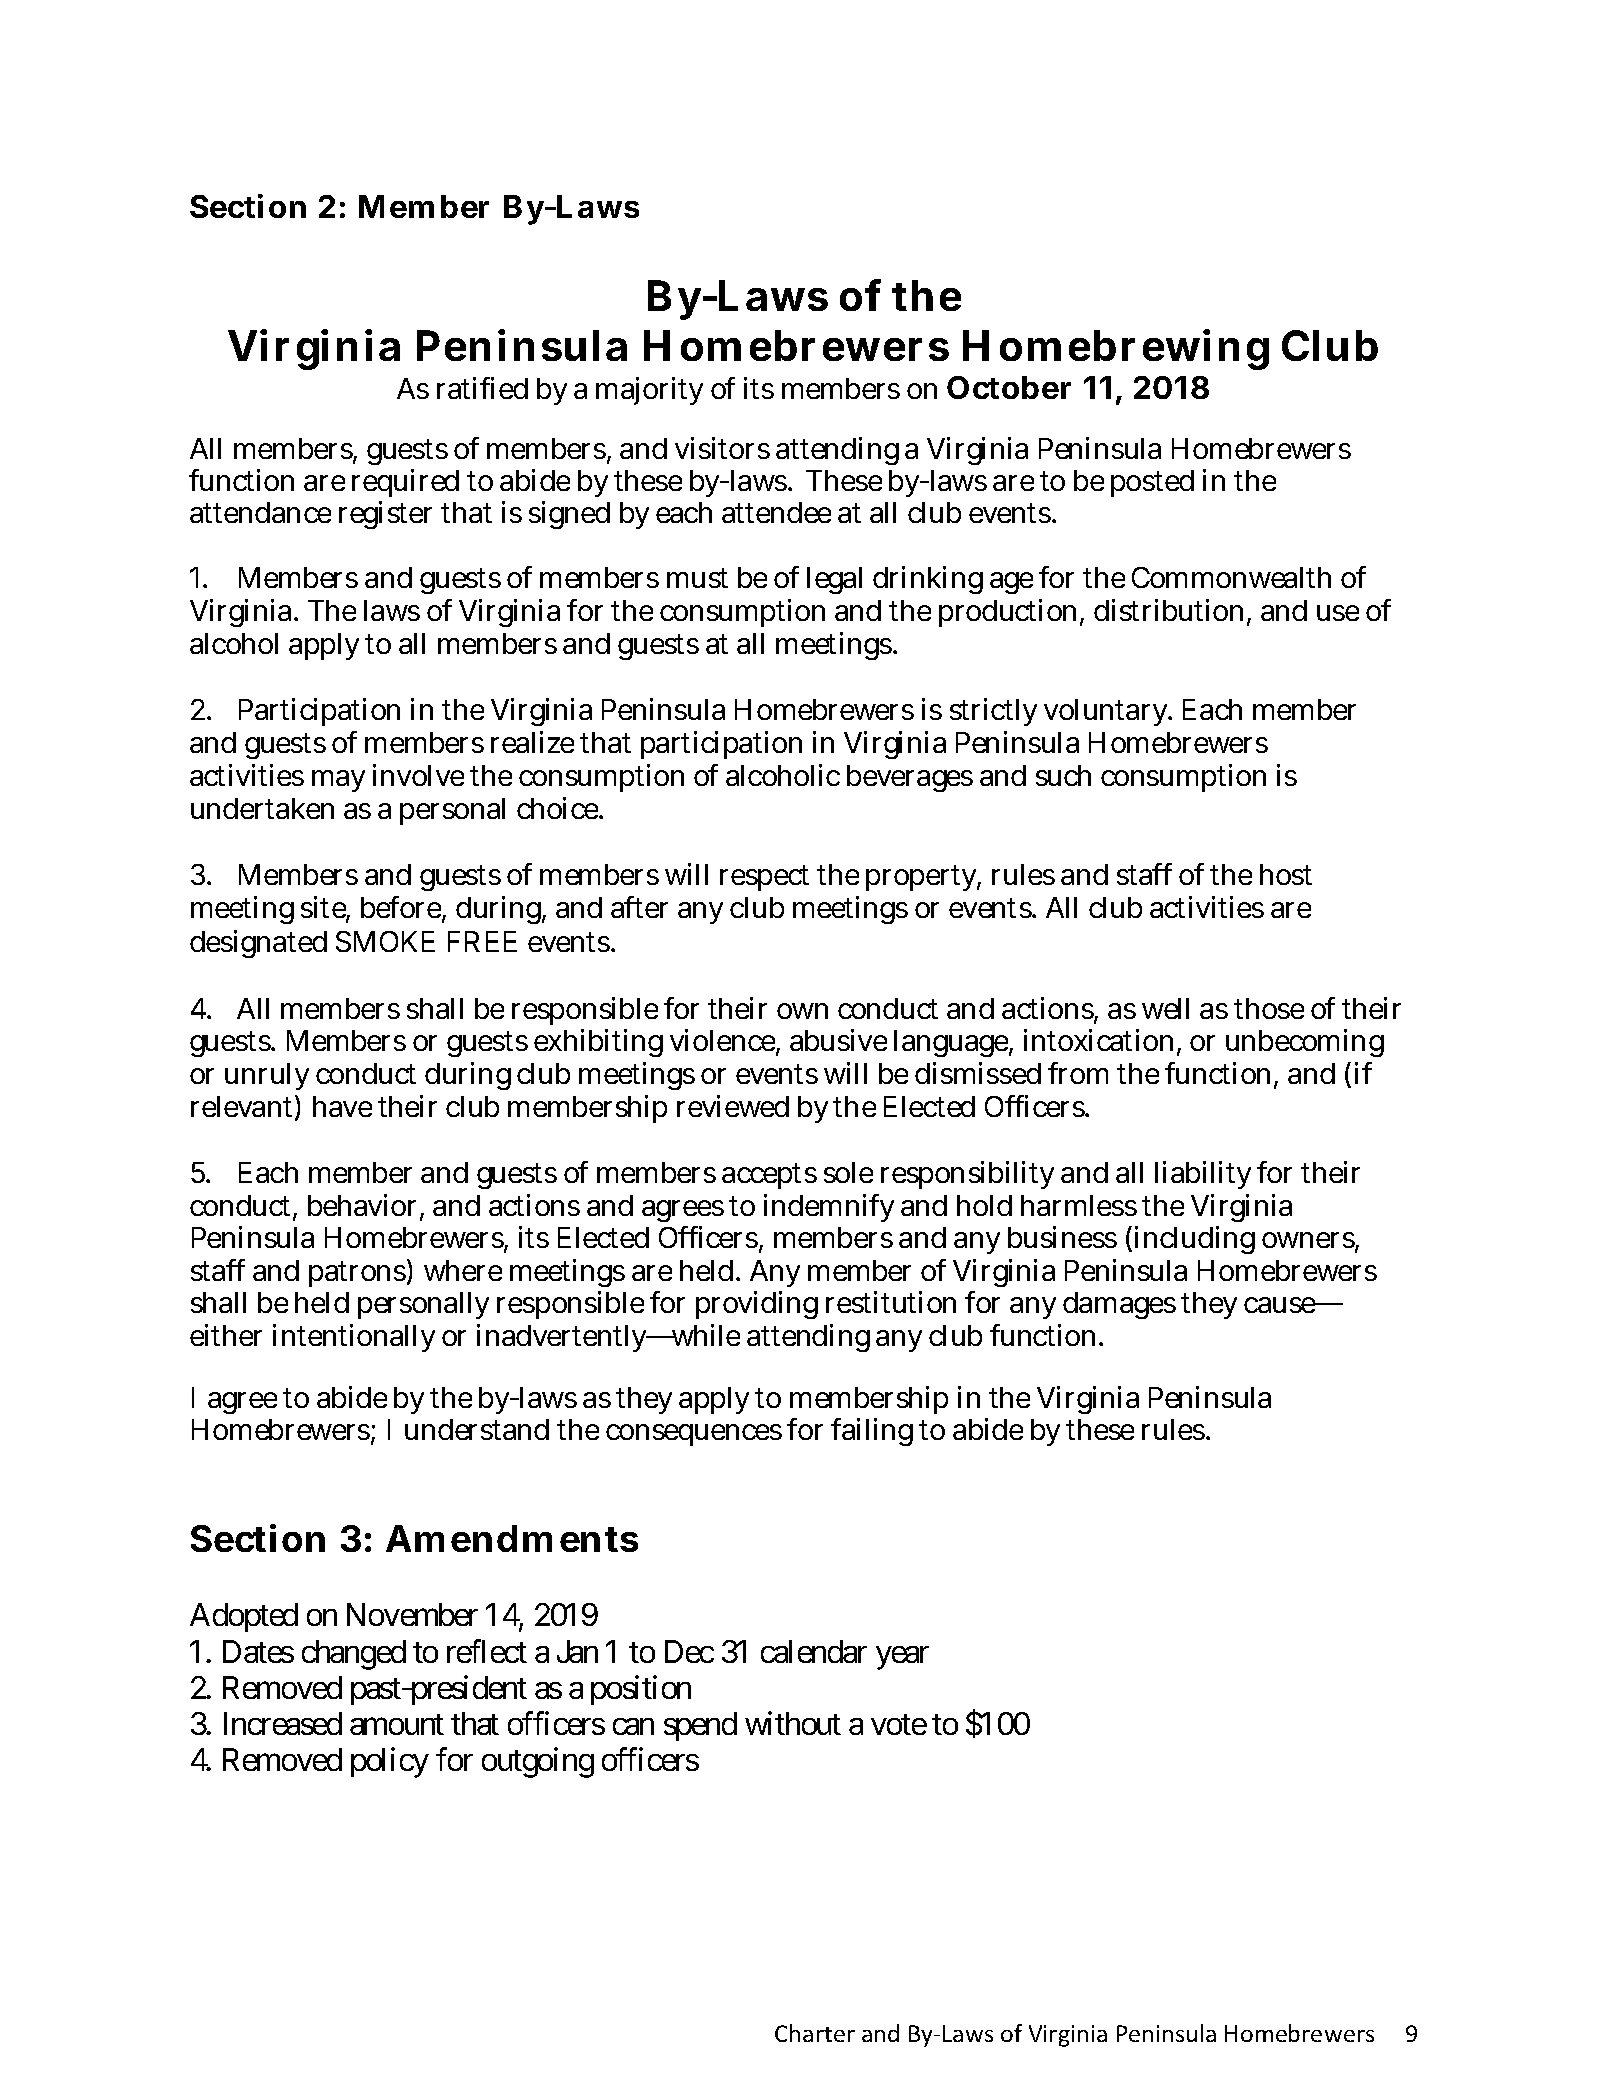 The width and height of the screenshot is (1608, 2082). What do you see at coordinates (722, 448) in the screenshot?
I see `visitors` at bounding box center [722, 448].
